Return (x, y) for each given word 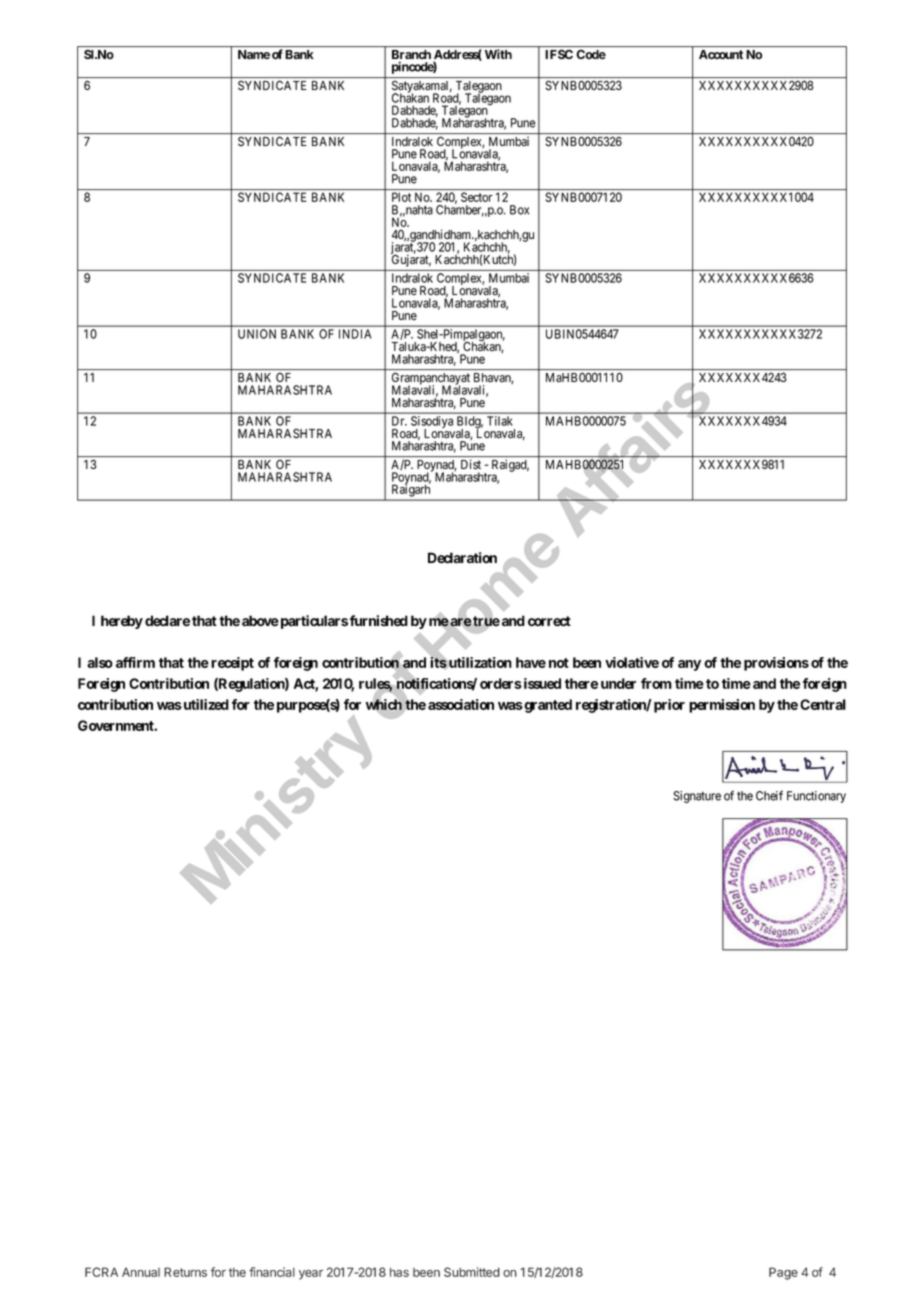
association (461, 704)
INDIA (355, 334)
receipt (232, 664)
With (498, 54)
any (689, 665)
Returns (185, 1272)
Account (721, 54)
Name (254, 54)
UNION (257, 334)
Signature (697, 797)
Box (519, 210)
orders (501, 683)
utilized (205, 704)
